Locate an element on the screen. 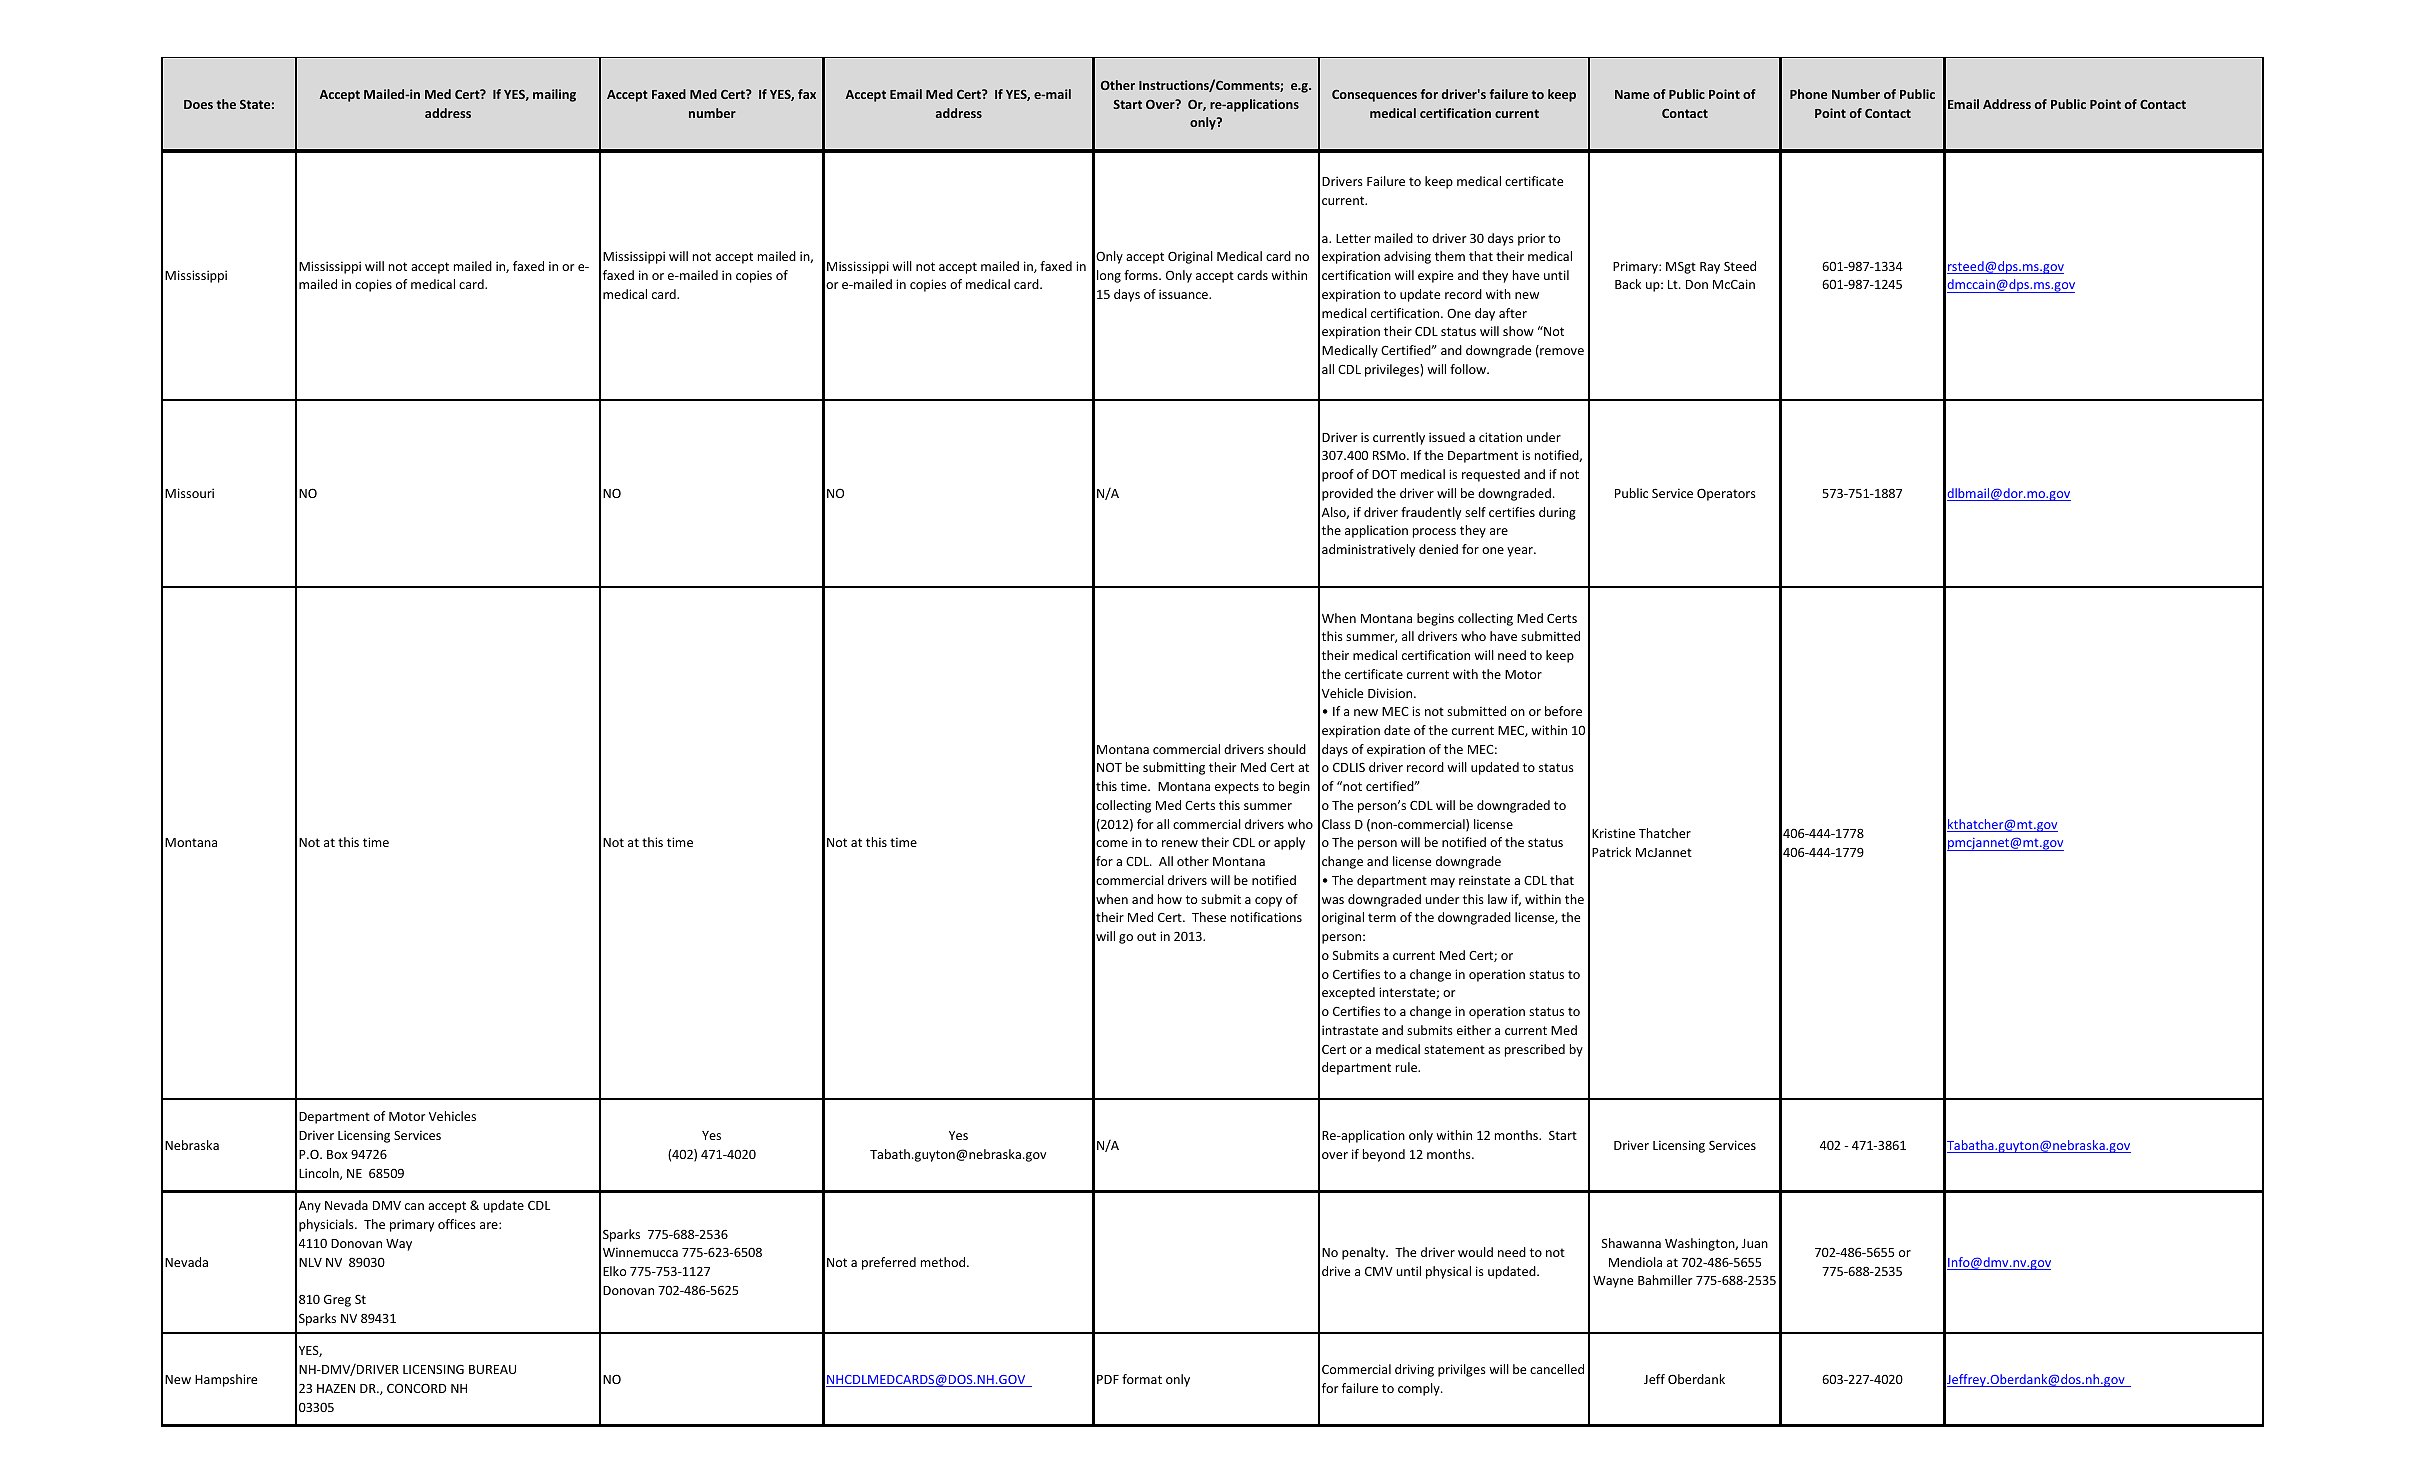 The height and width of the screenshot is (1471, 2423). Missouri is located at coordinates (189, 493).
